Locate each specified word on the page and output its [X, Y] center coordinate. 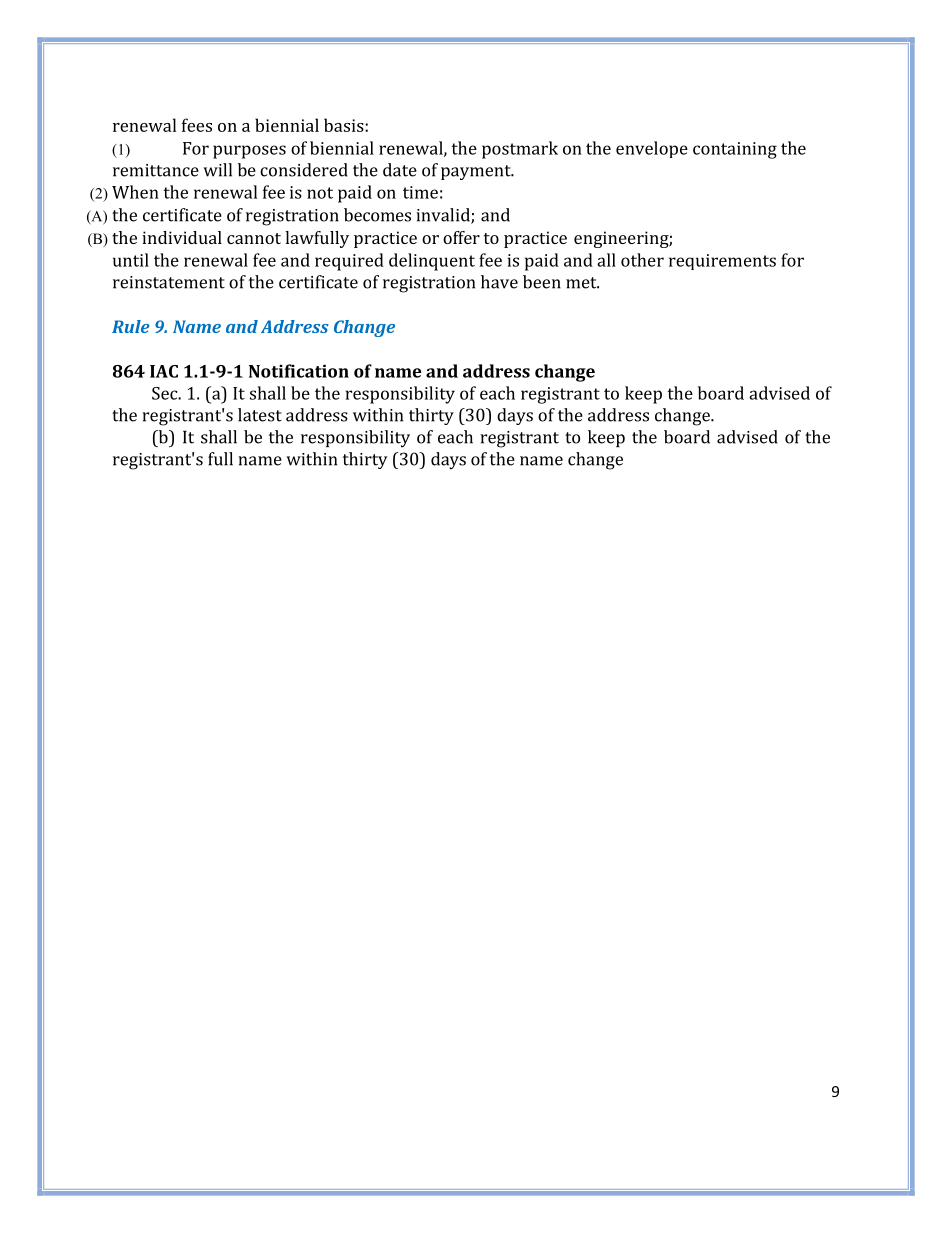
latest [260, 415]
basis [345, 125]
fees [197, 125]
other [642, 260]
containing [735, 150]
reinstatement [169, 282]
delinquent [432, 262]
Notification [299, 371]
